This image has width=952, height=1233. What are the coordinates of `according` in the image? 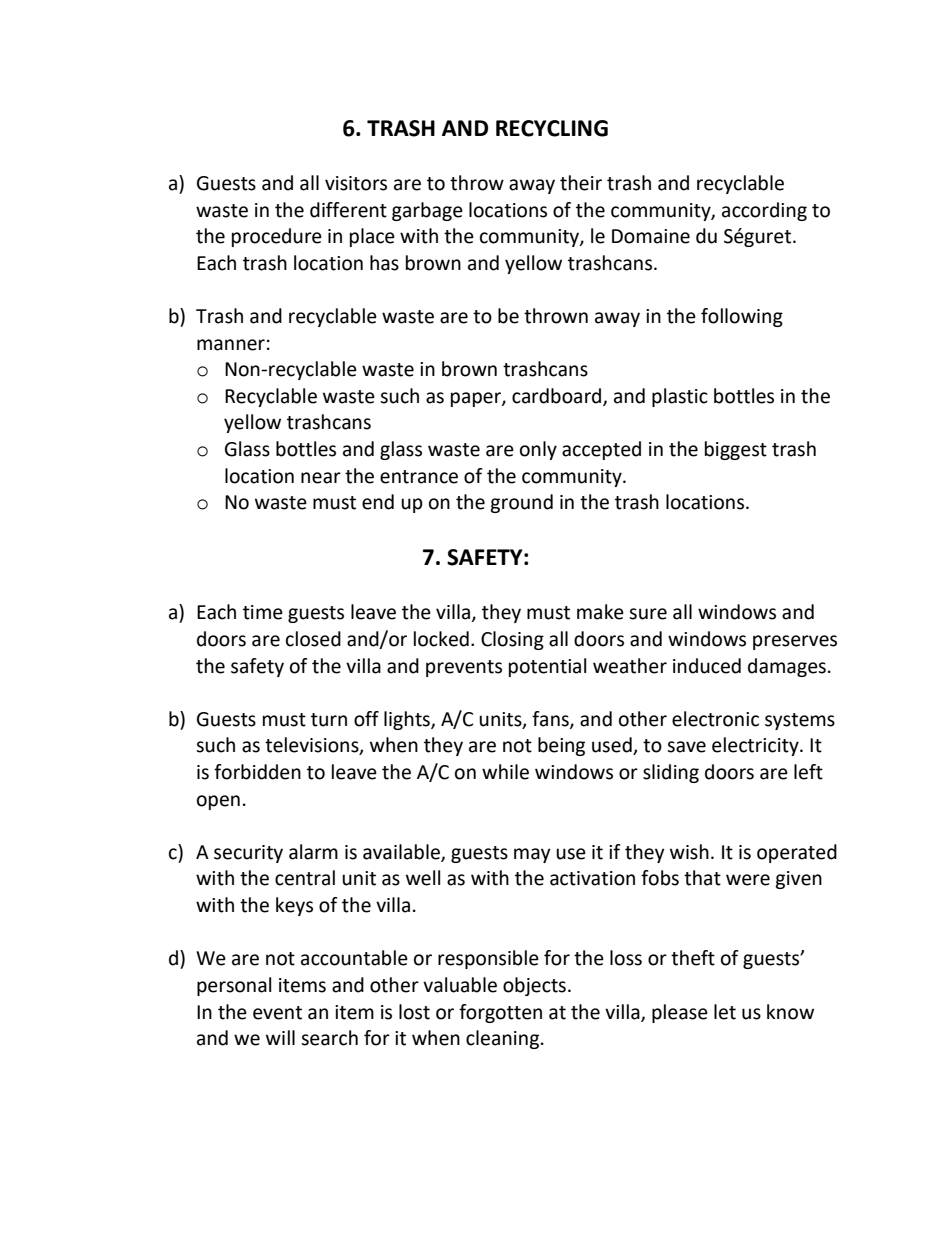 It's located at (764, 211).
